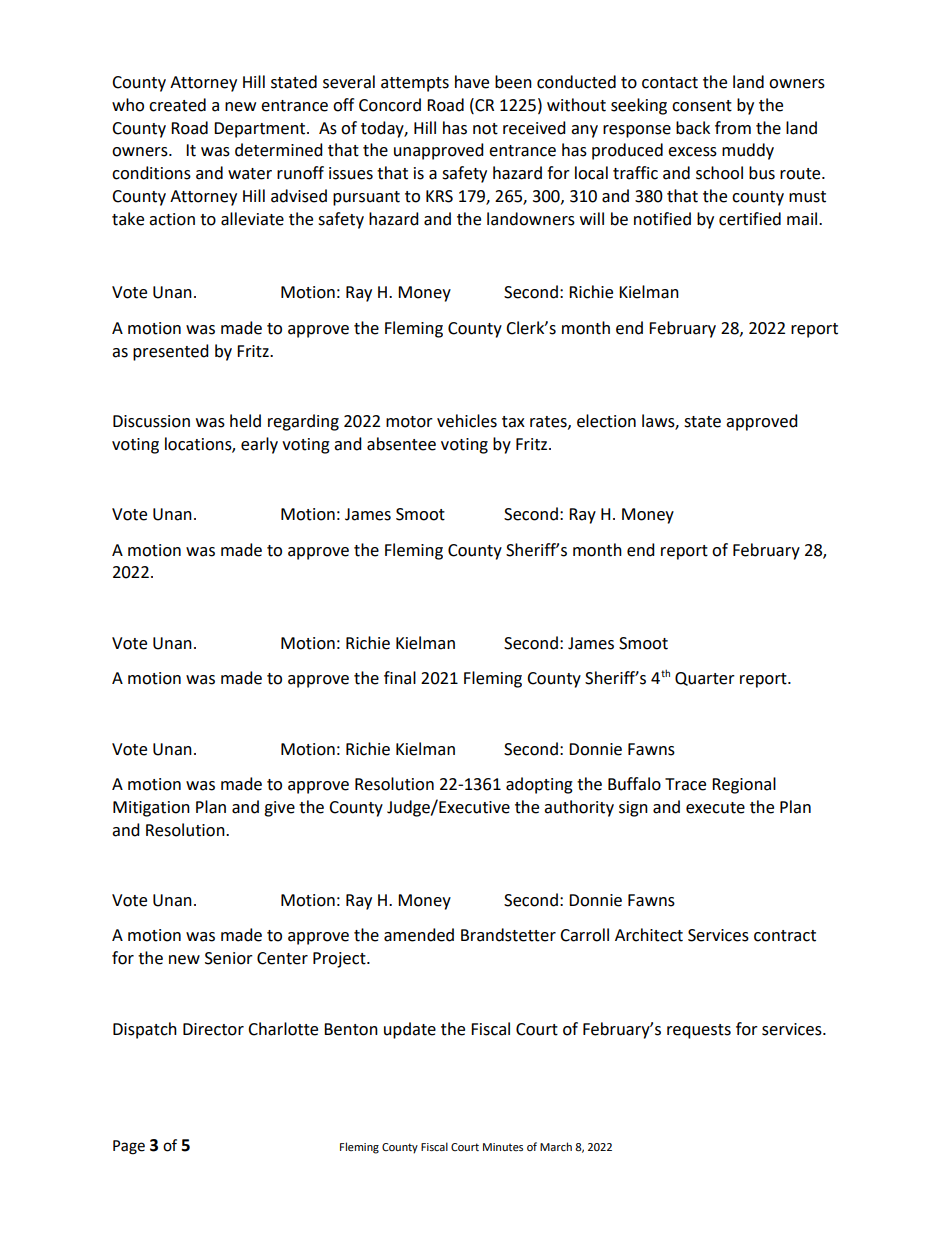  What do you see at coordinates (400, 678) in the document?
I see `final` at bounding box center [400, 678].
